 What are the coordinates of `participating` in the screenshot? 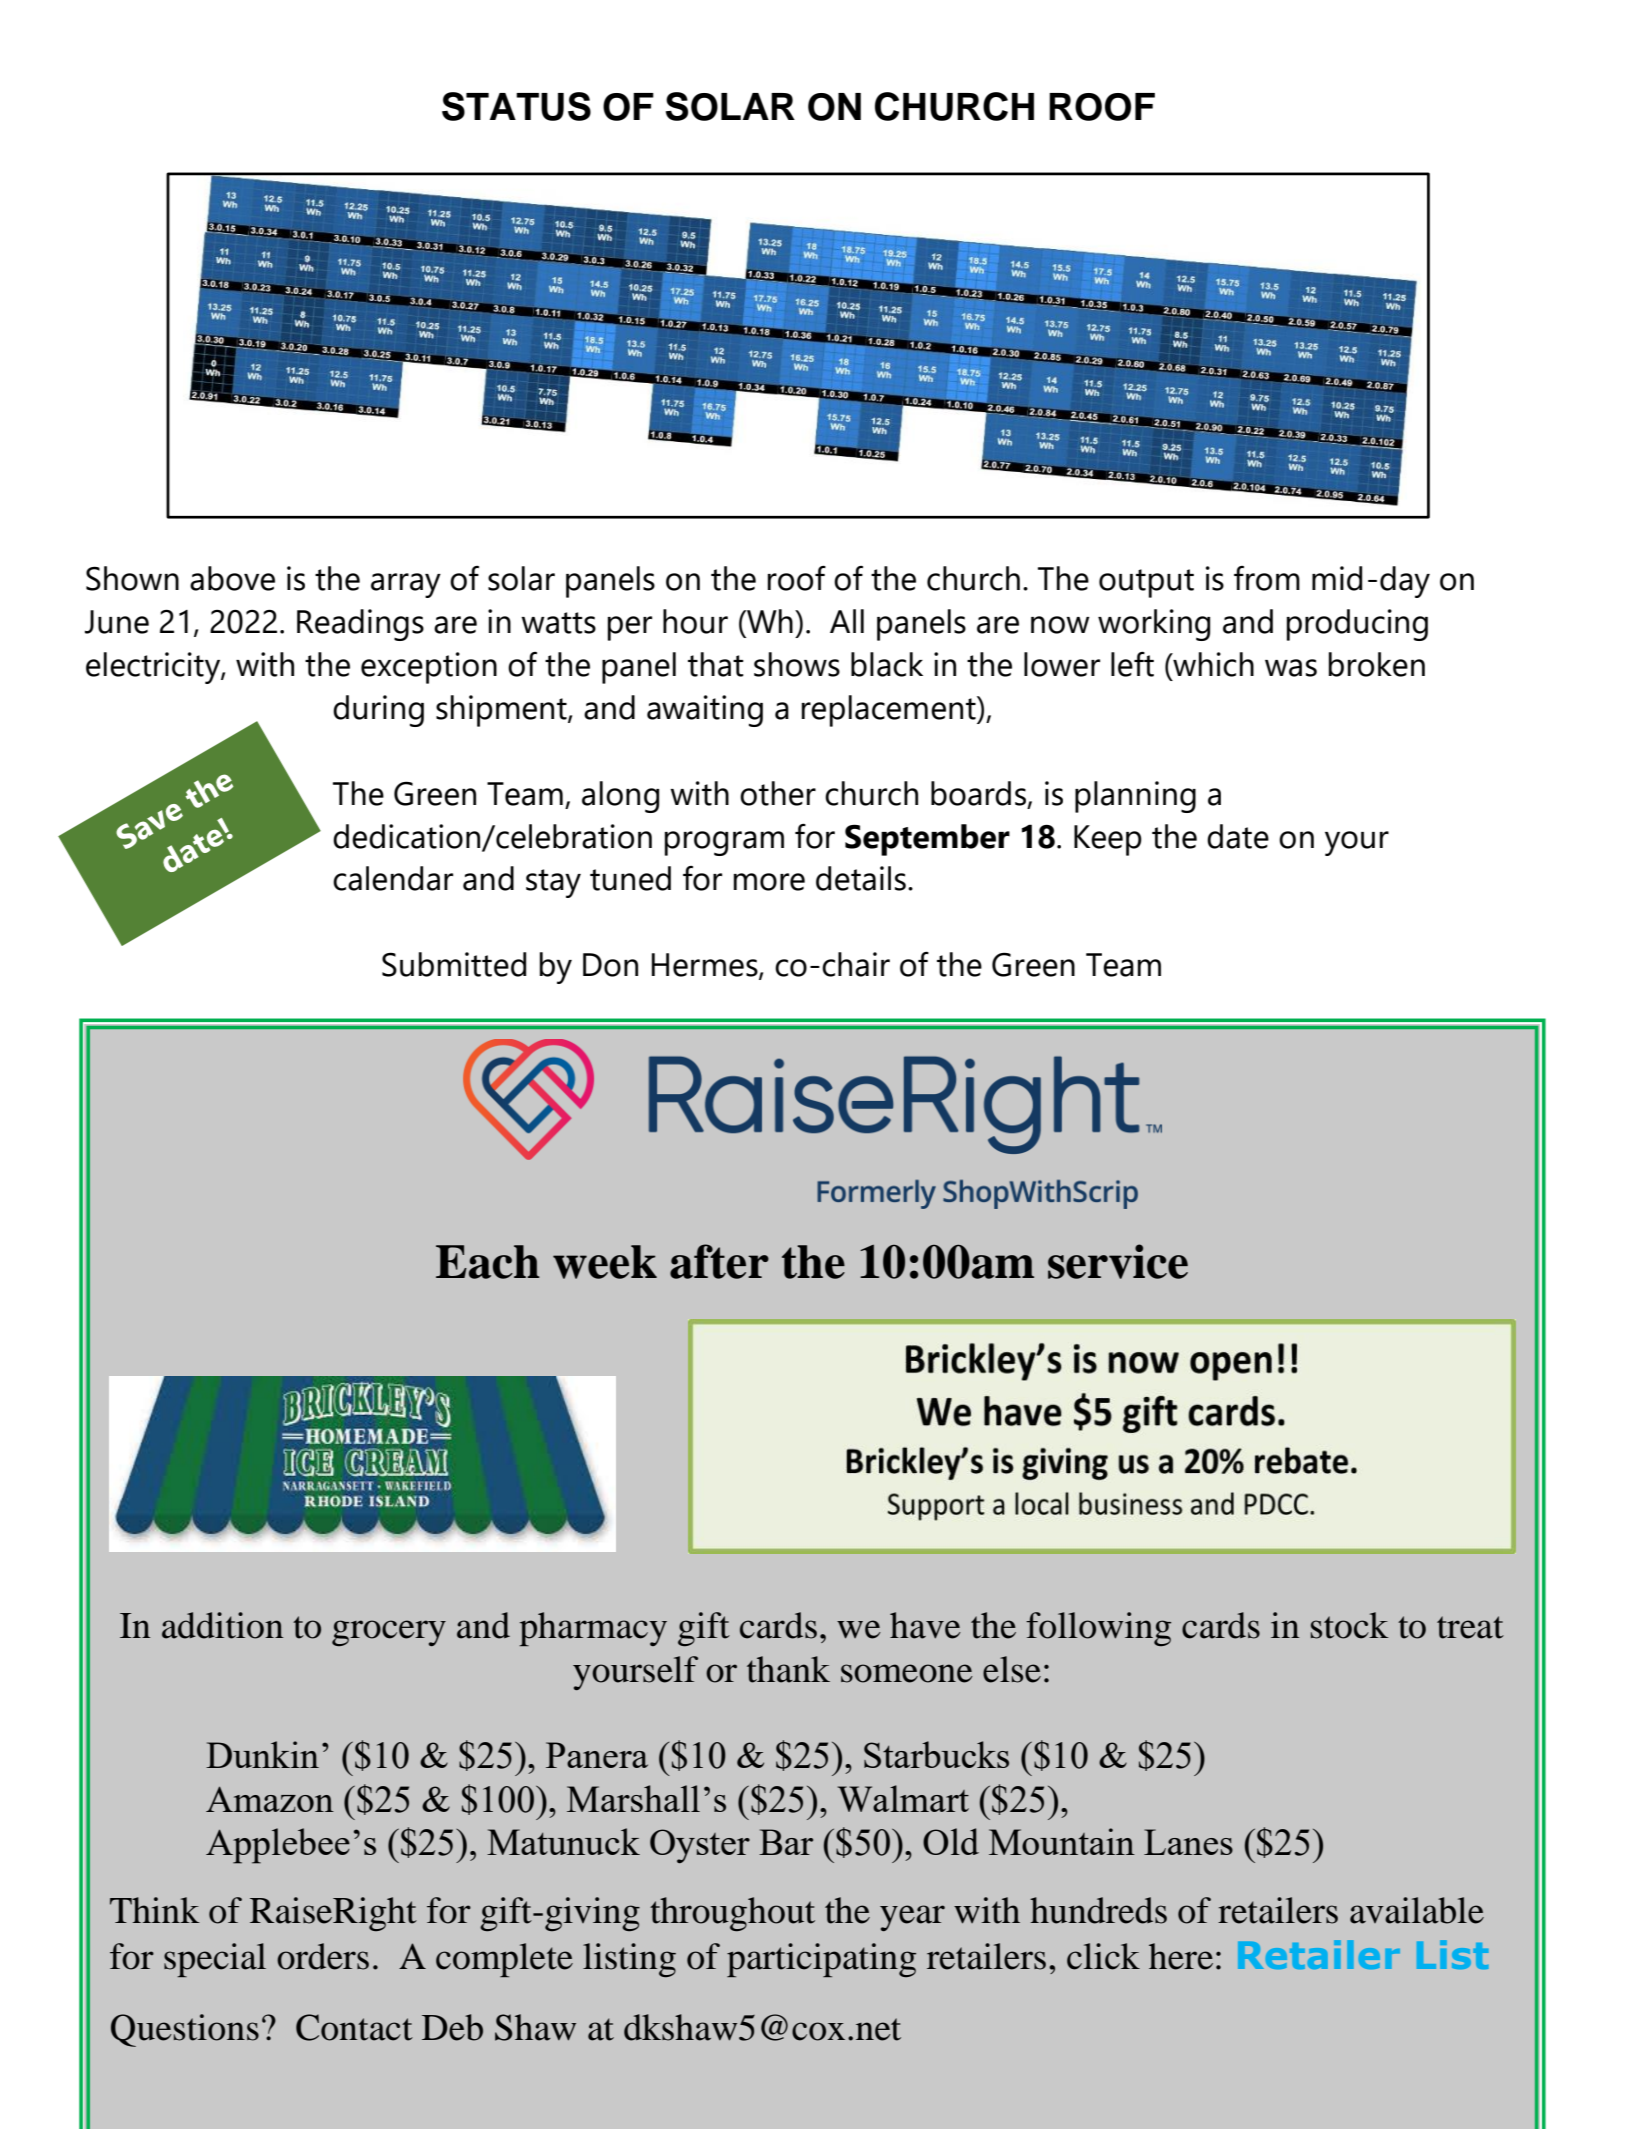 It's located at (821, 1960).
